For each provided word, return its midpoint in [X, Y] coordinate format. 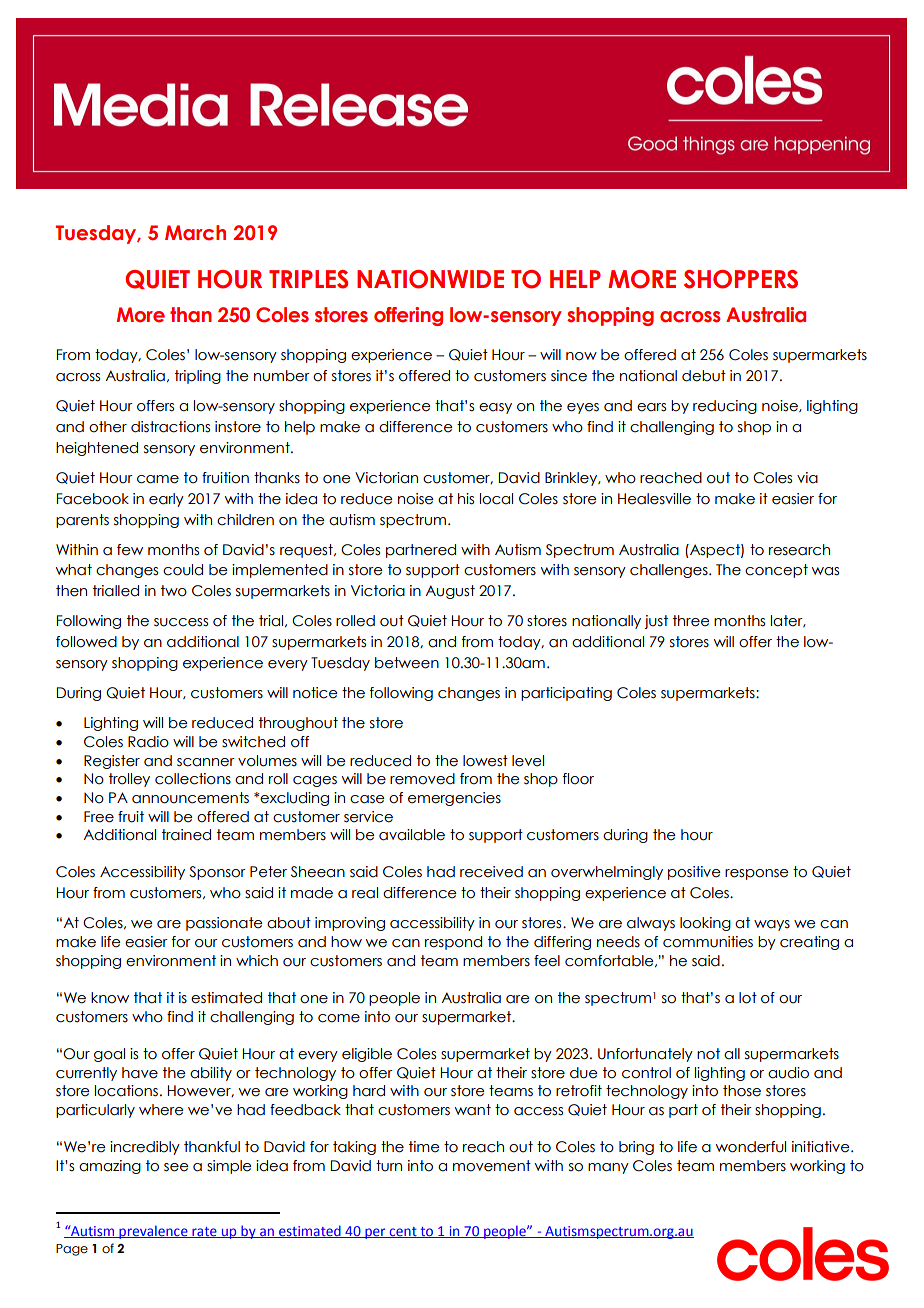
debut [704, 376]
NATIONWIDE [430, 279]
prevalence [153, 1232]
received [491, 872]
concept [776, 571]
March [195, 233]
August [450, 592]
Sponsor [217, 873]
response [757, 874]
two [174, 591]
